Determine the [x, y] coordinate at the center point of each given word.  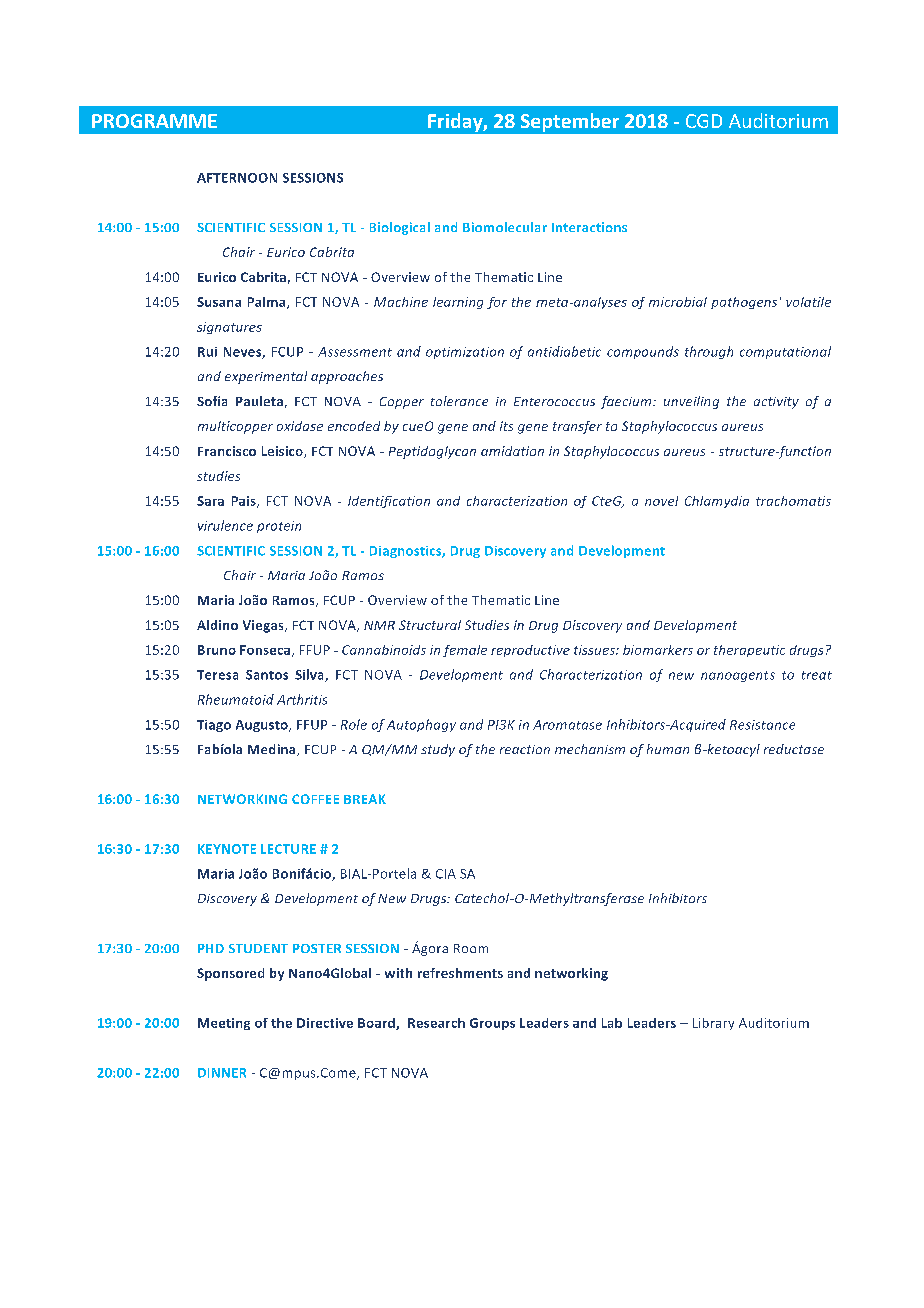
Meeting [224, 1024]
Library [713, 1024]
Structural [430, 625]
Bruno [217, 650]
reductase [794, 749]
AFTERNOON [237, 178]
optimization [465, 353]
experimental [266, 377]
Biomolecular [505, 227]
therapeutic [749, 651]
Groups [492, 1024]
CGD [704, 121]
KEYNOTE [227, 849]
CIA [446, 874]
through [709, 352]
